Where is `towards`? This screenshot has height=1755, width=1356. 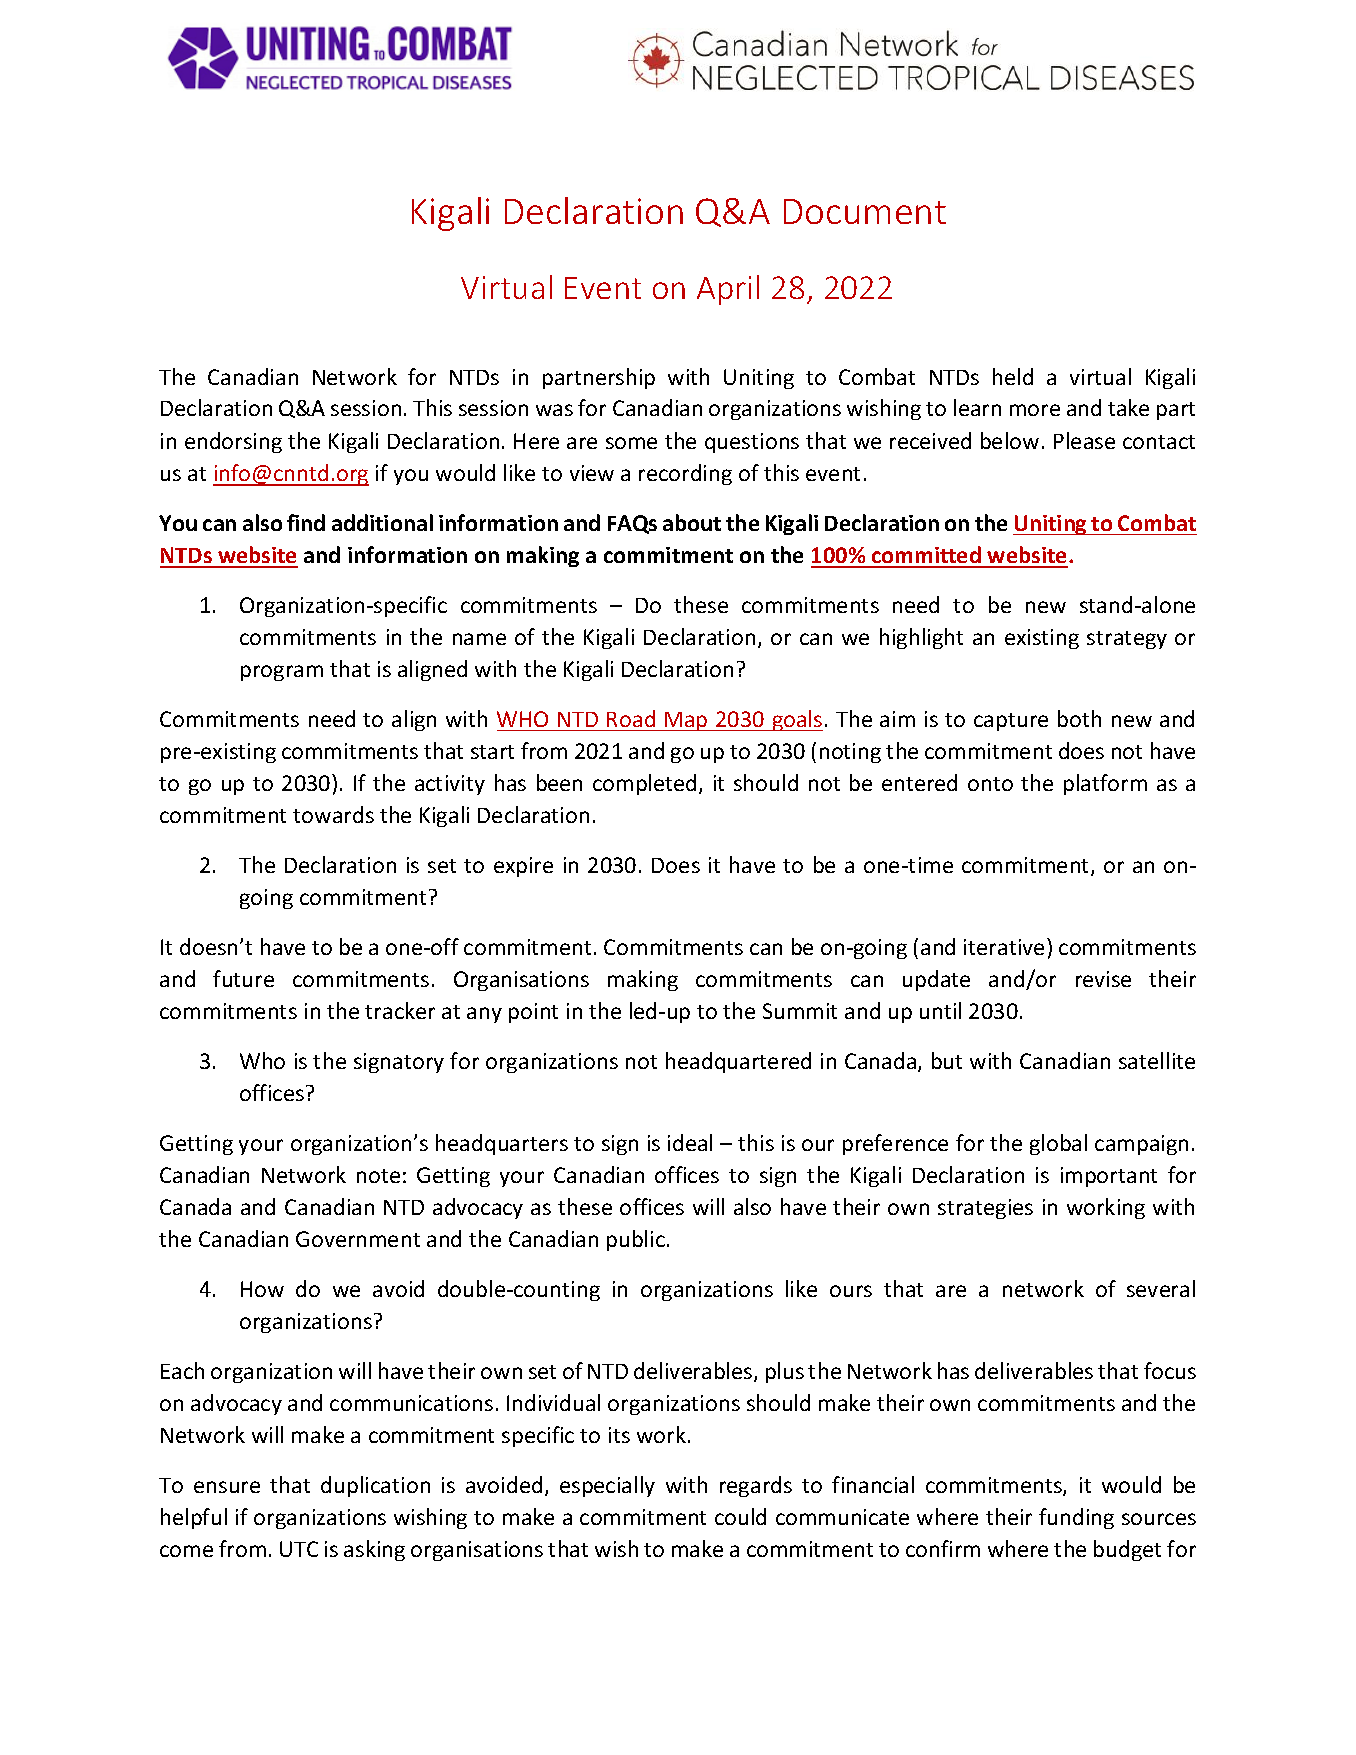 towards is located at coordinates (333, 814).
